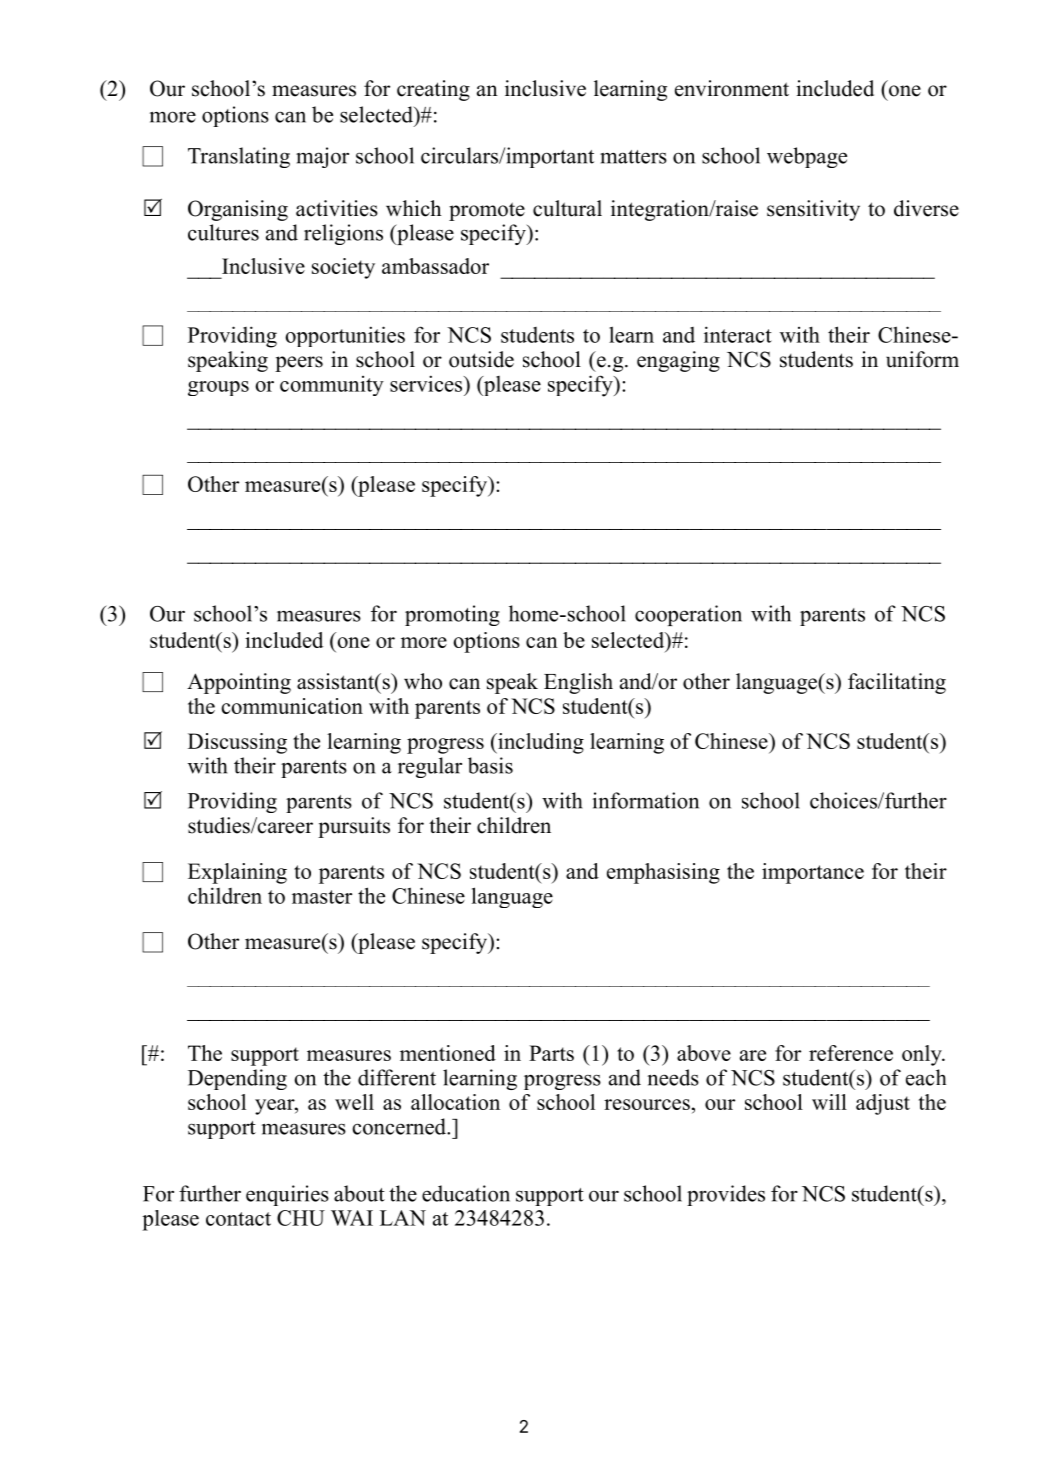 The image size is (1046, 1479). I want to click on major, so click(322, 157).
